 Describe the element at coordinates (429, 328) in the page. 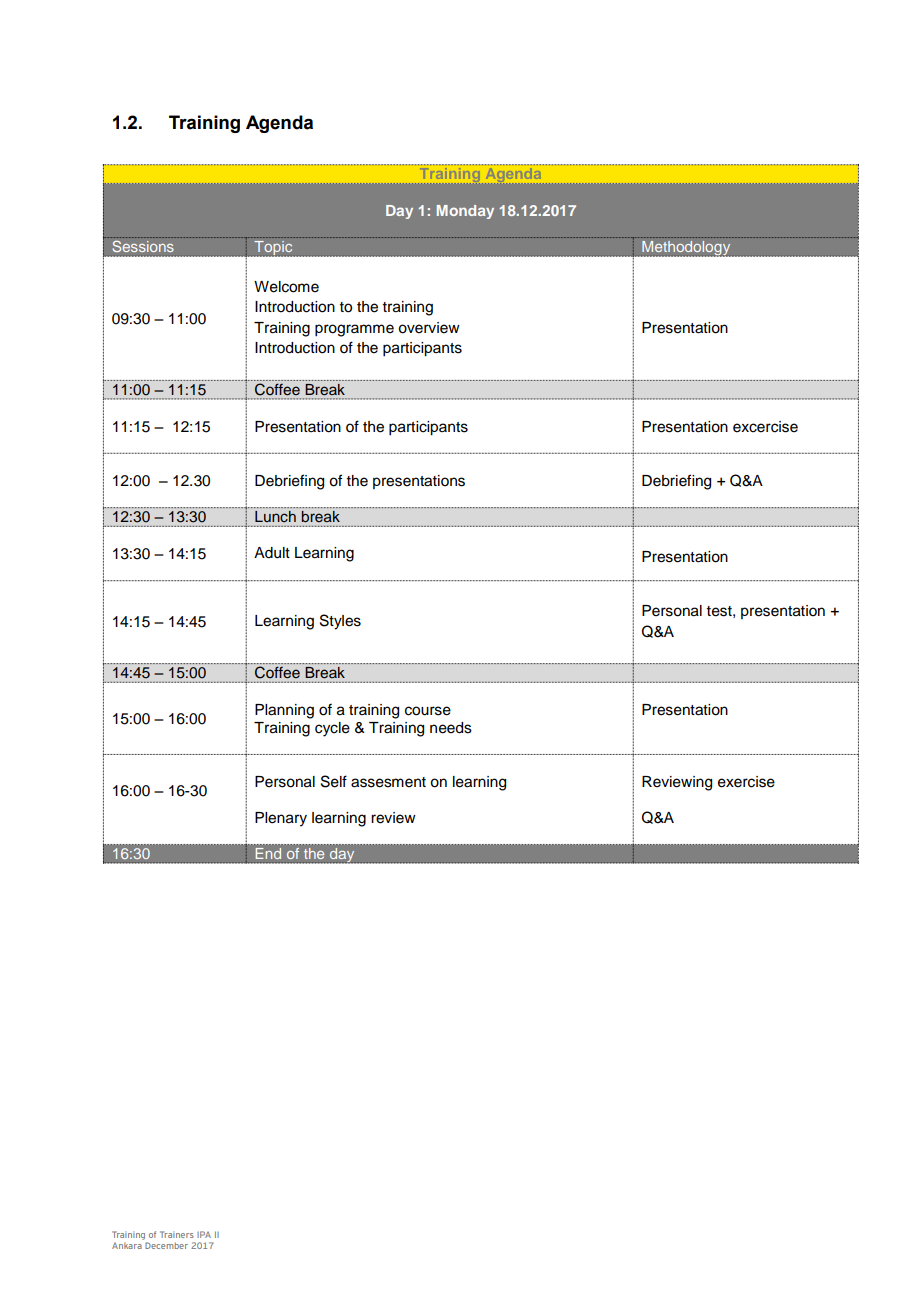

I see `overview` at that location.
